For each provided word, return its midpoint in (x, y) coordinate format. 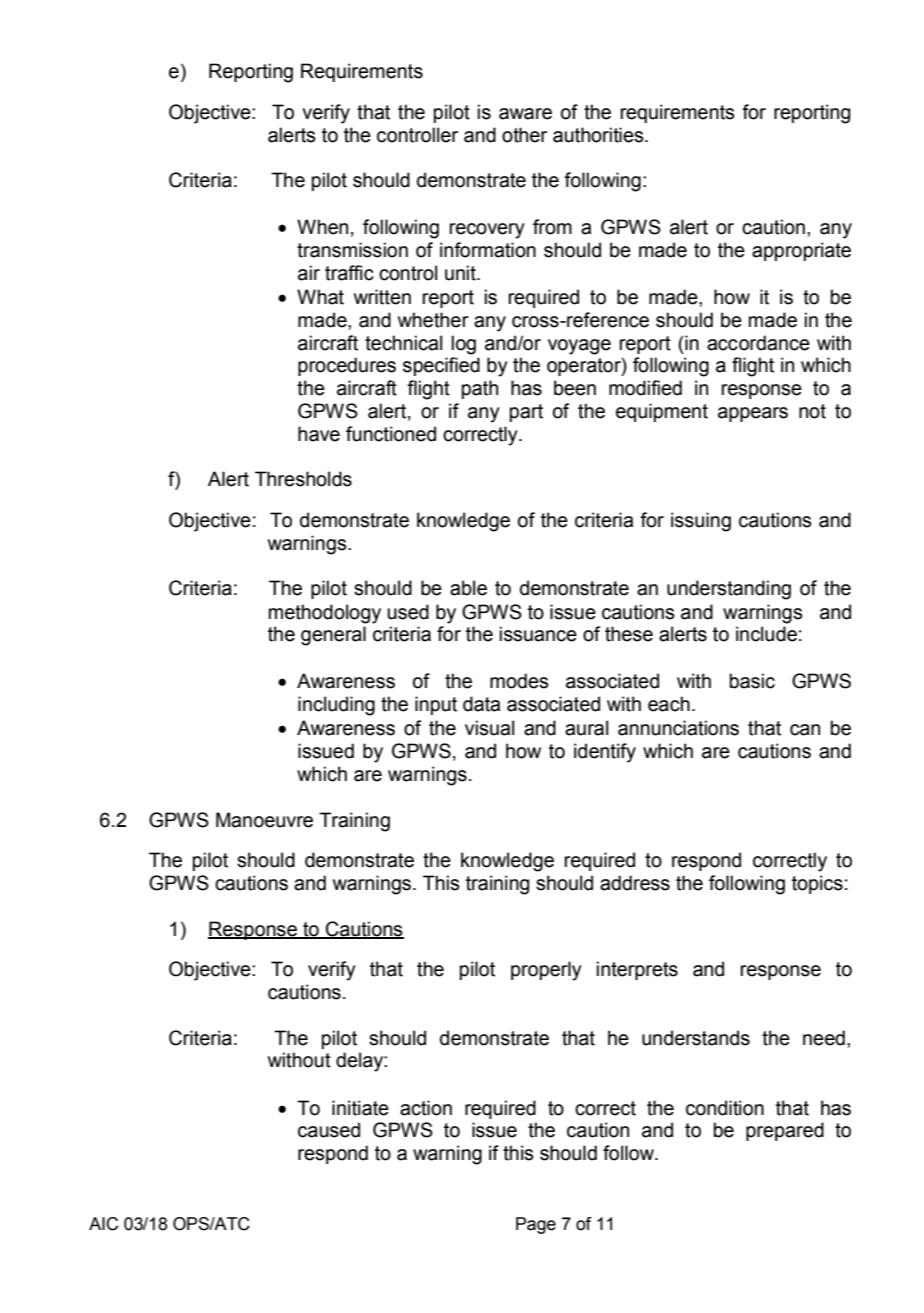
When (322, 227)
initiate (360, 1108)
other (524, 135)
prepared (785, 1131)
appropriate (801, 251)
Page (536, 1225)
